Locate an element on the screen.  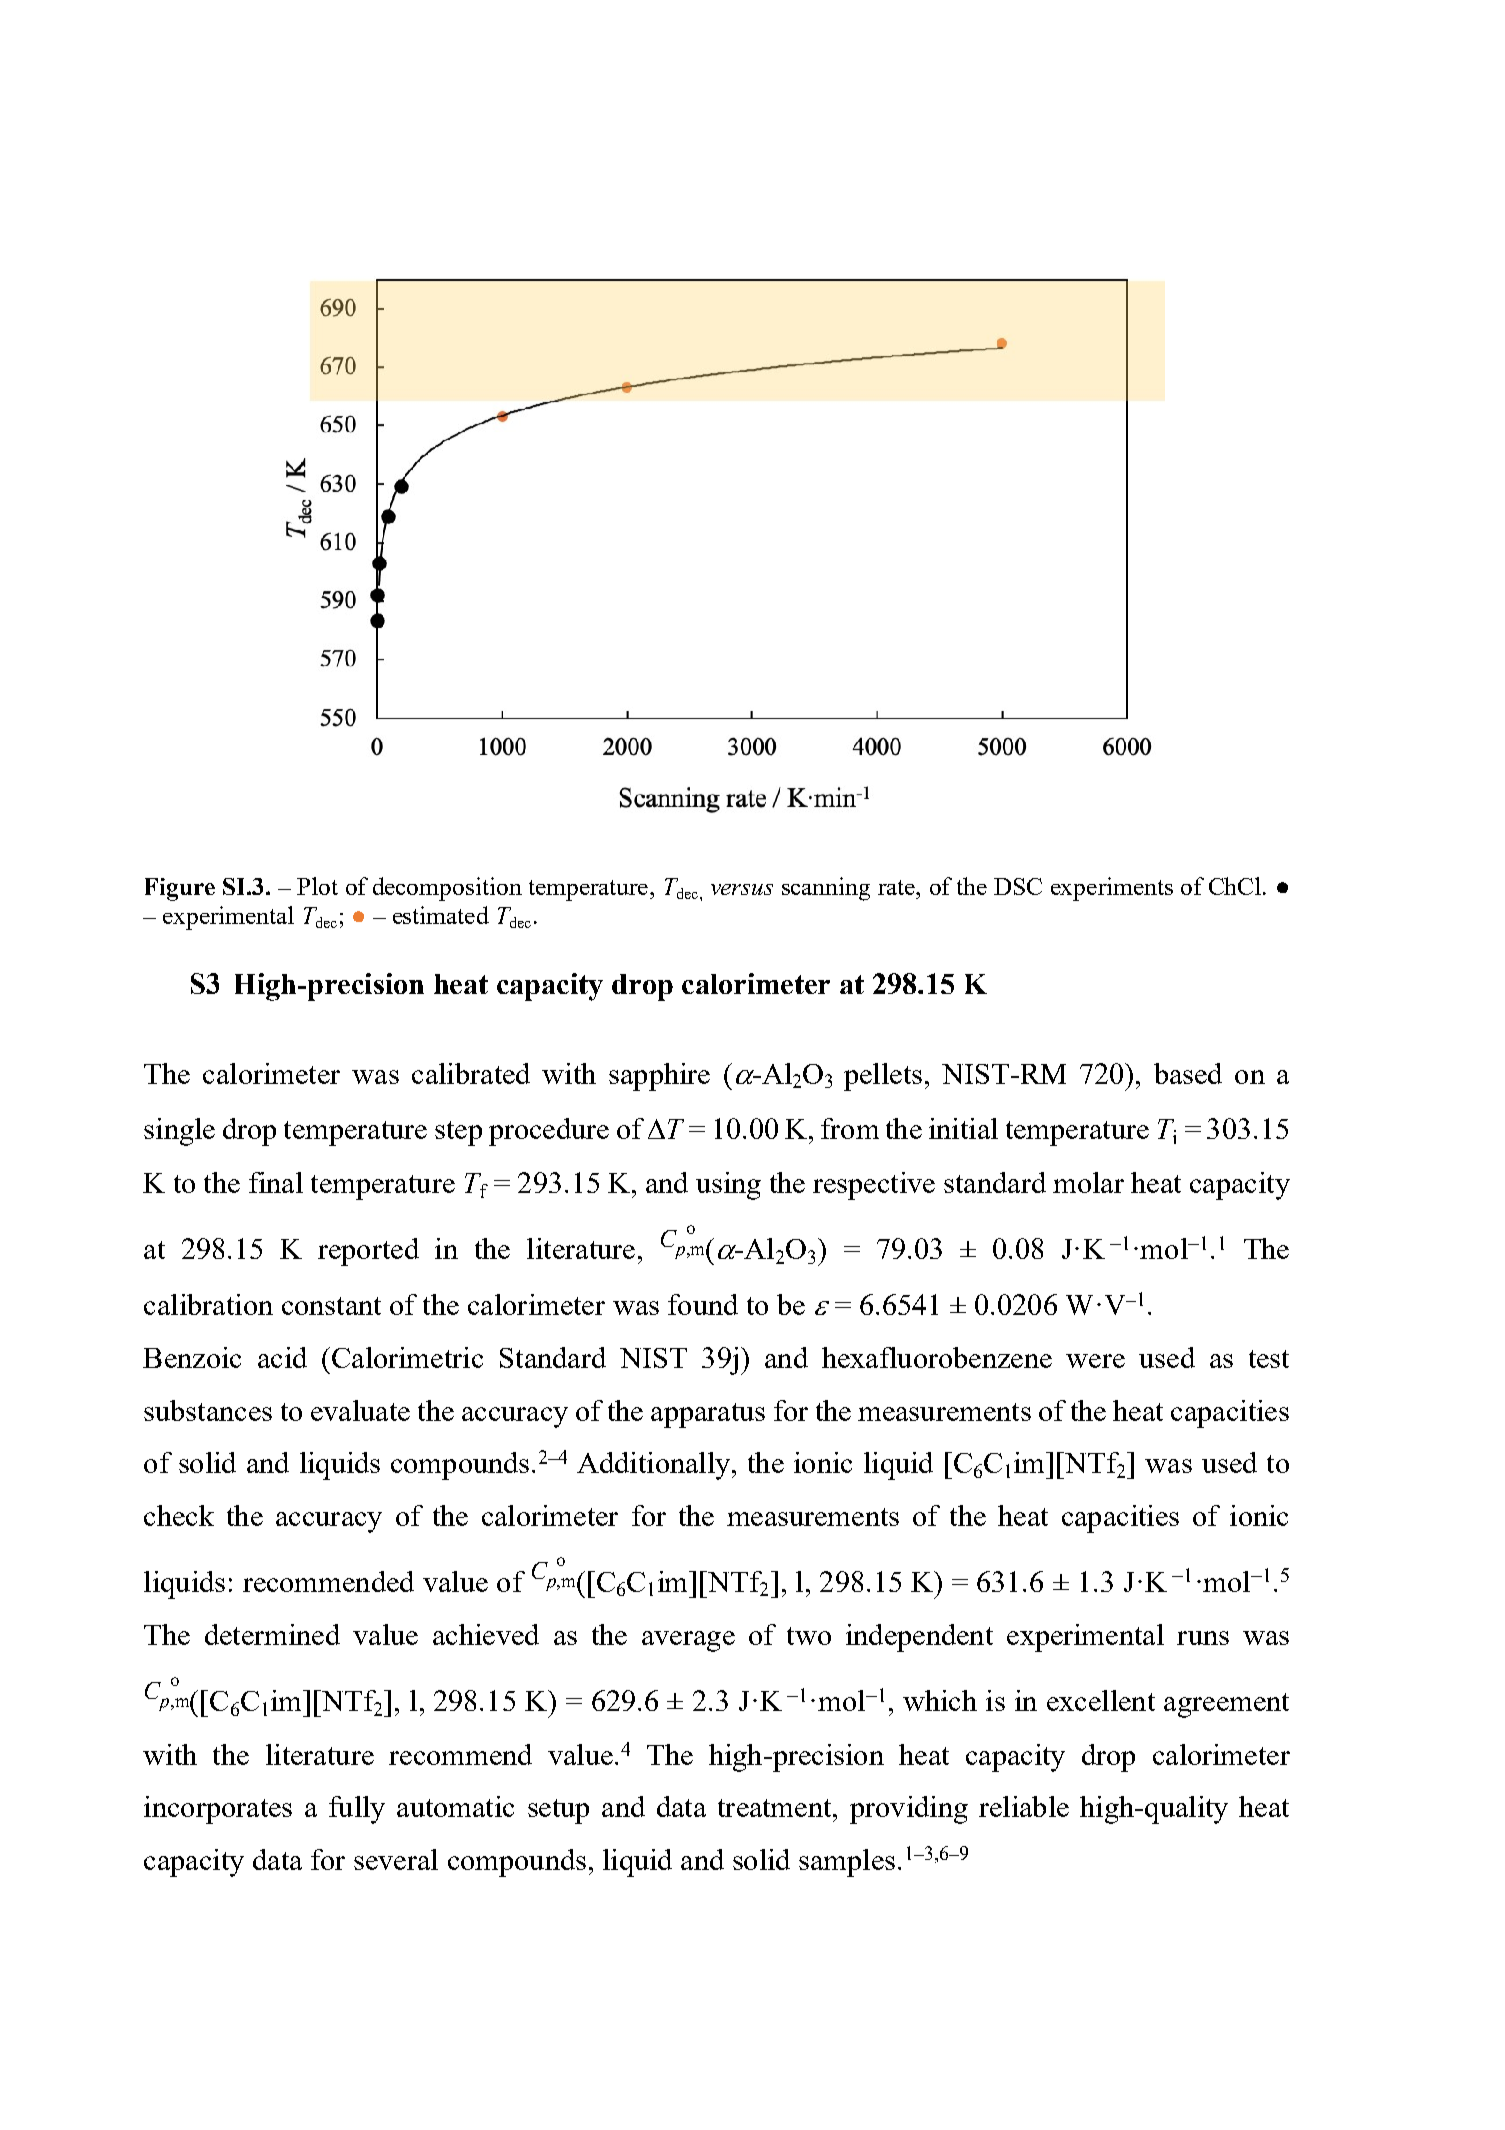
Plot is located at coordinates (317, 886).
